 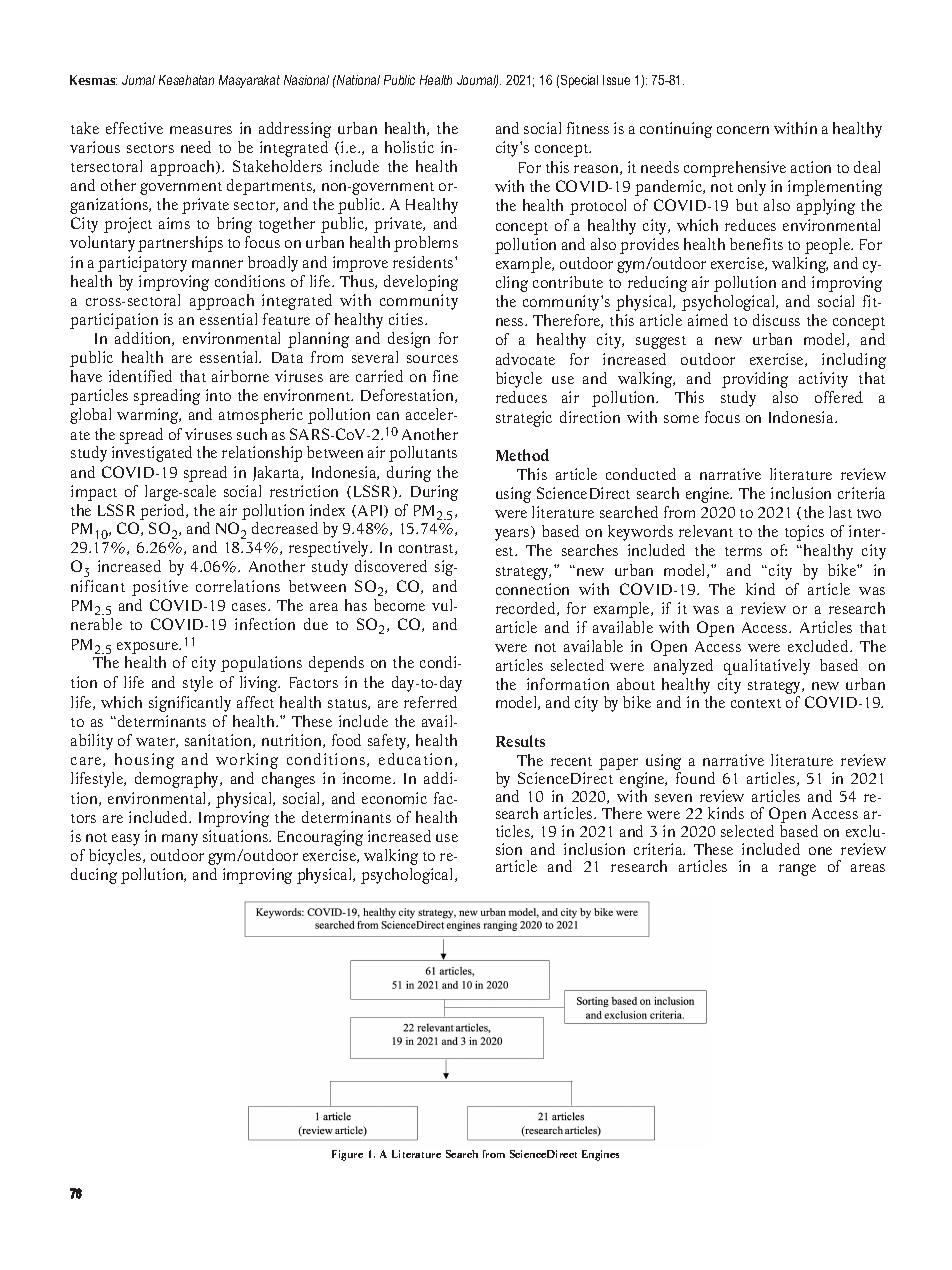 I want to click on measures, so click(x=201, y=130).
